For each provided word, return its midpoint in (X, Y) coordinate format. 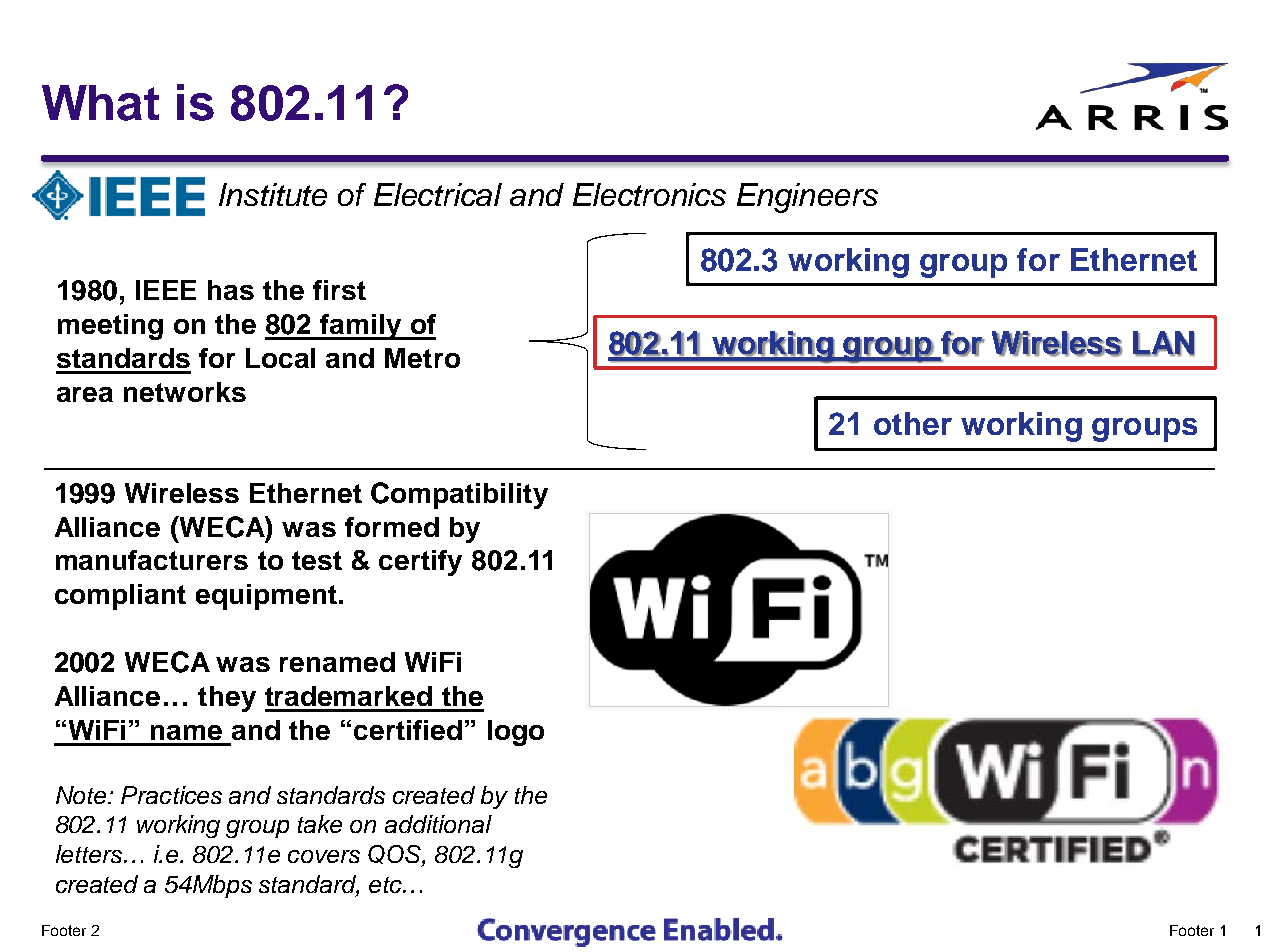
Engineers (807, 198)
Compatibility (459, 495)
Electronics (649, 194)
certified (408, 730)
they (227, 699)
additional (438, 824)
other (913, 423)
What (100, 103)
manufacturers (152, 560)
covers (324, 856)
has (231, 290)
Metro (422, 358)
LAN (1164, 343)
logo (516, 733)
